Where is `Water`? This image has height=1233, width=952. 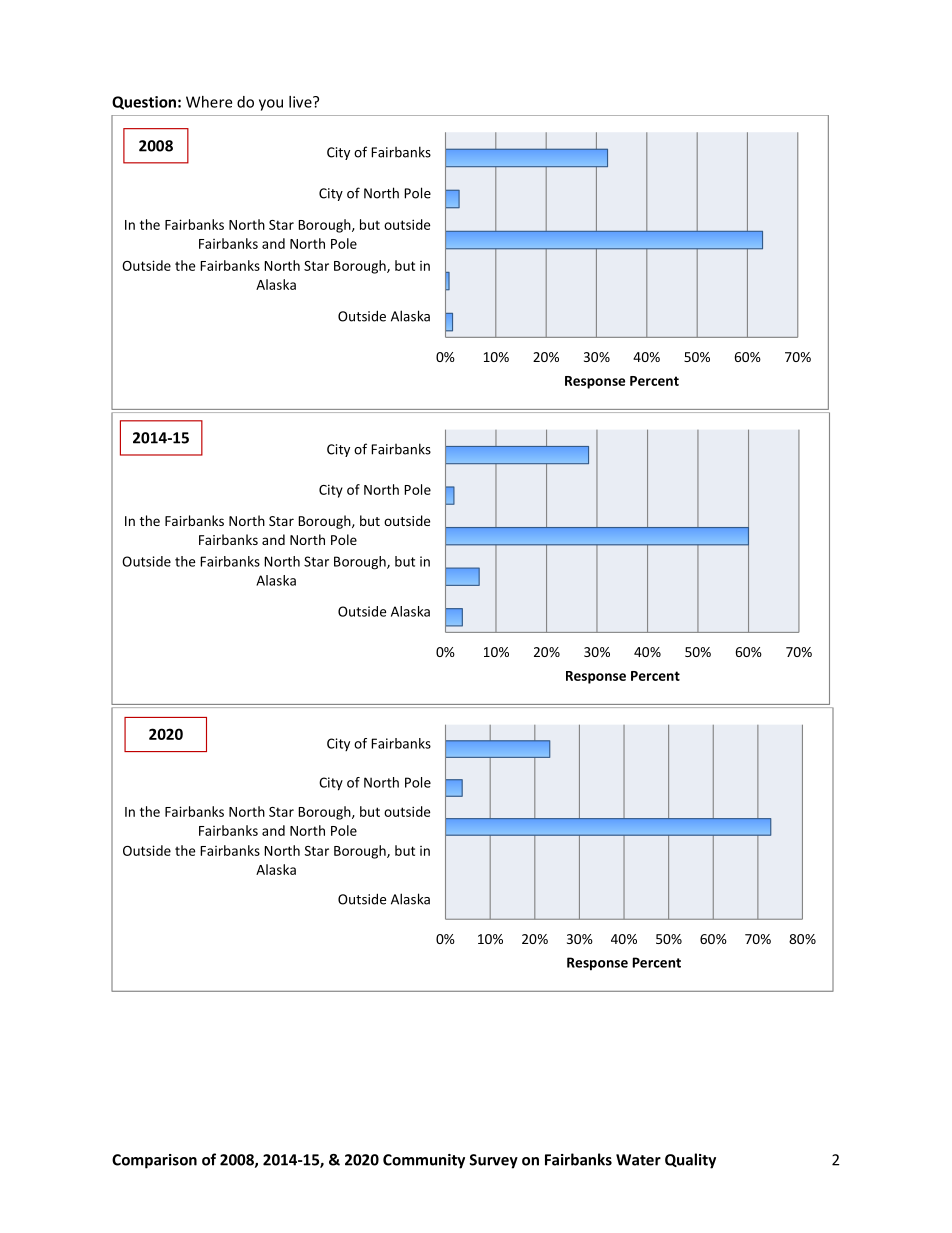 Water is located at coordinates (638, 1160).
